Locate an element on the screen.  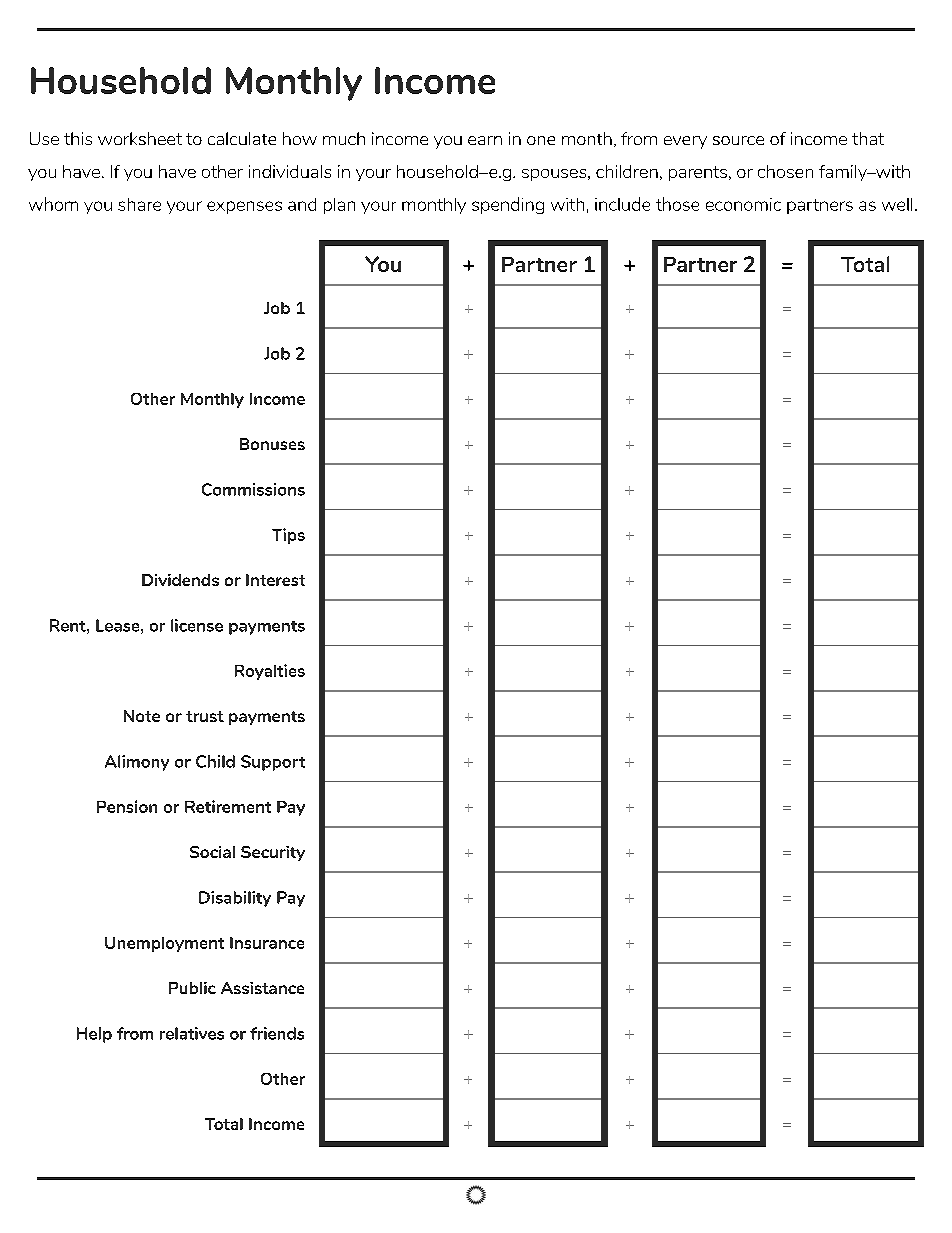
Royalties is located at coordinates (270, 672).
